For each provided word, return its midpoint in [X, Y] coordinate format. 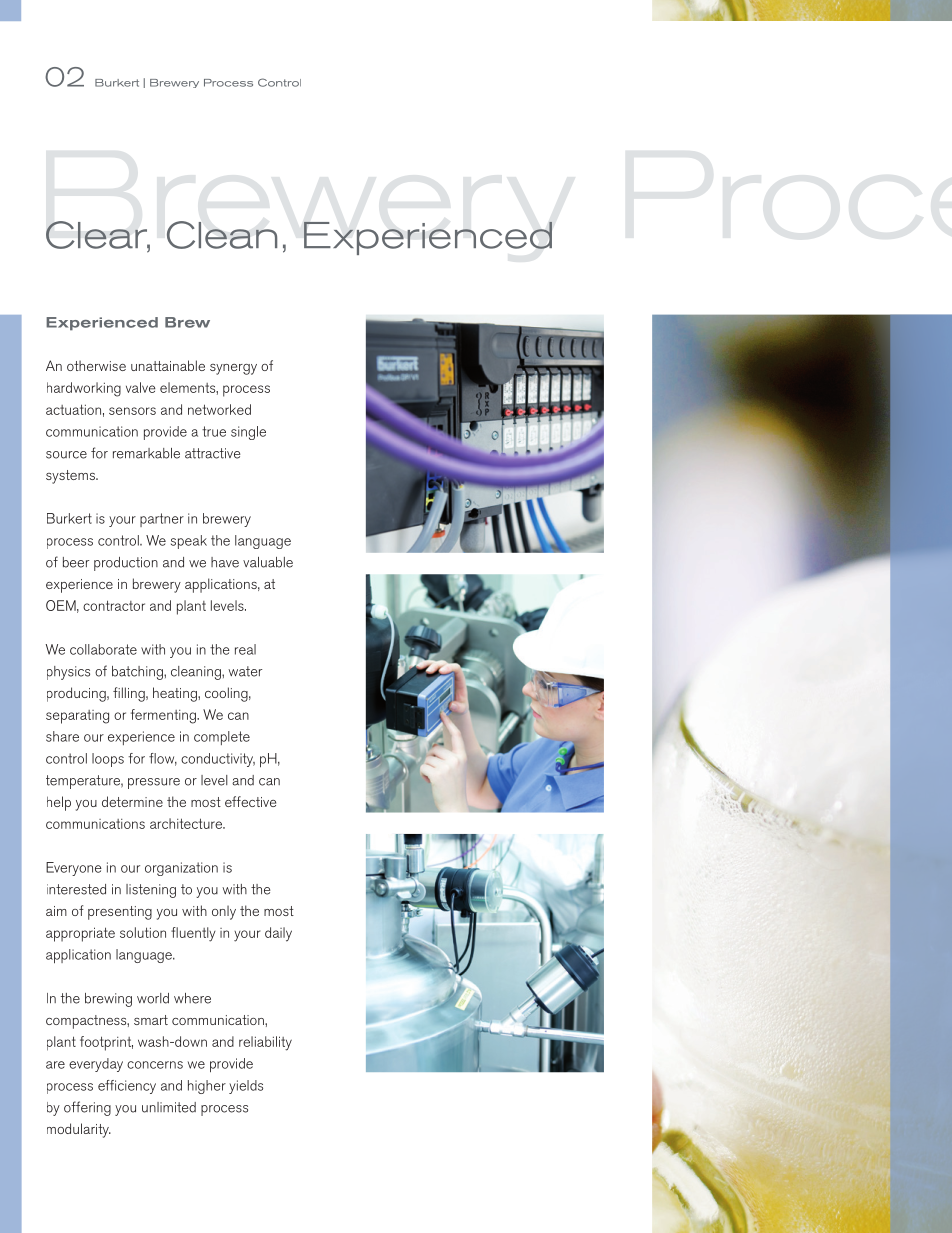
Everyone [74, 869]
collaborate [103, 649]
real [245, 649]
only [224, 912]
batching [138, 673]
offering [87, 1108]
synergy [233, 369]
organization [181, 869]
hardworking [84, 389]
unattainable [168, 365]
